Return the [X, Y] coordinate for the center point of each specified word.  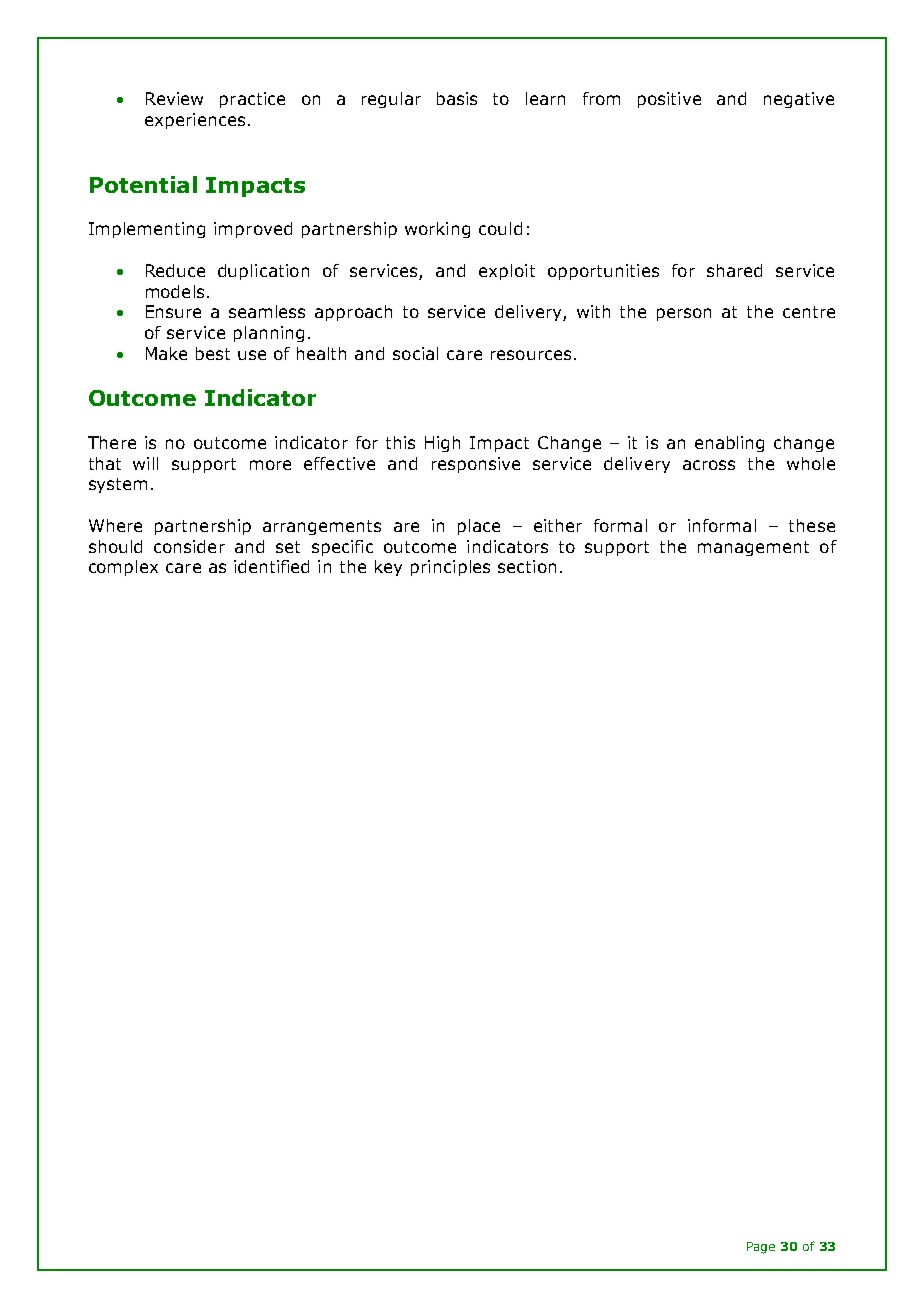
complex [123, 568]
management [753, 548]
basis [457, 98]
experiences [195, 121]
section [527, 566]
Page [761, 1248]
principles [450, 568]
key [388, 568]
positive [669, 100]
